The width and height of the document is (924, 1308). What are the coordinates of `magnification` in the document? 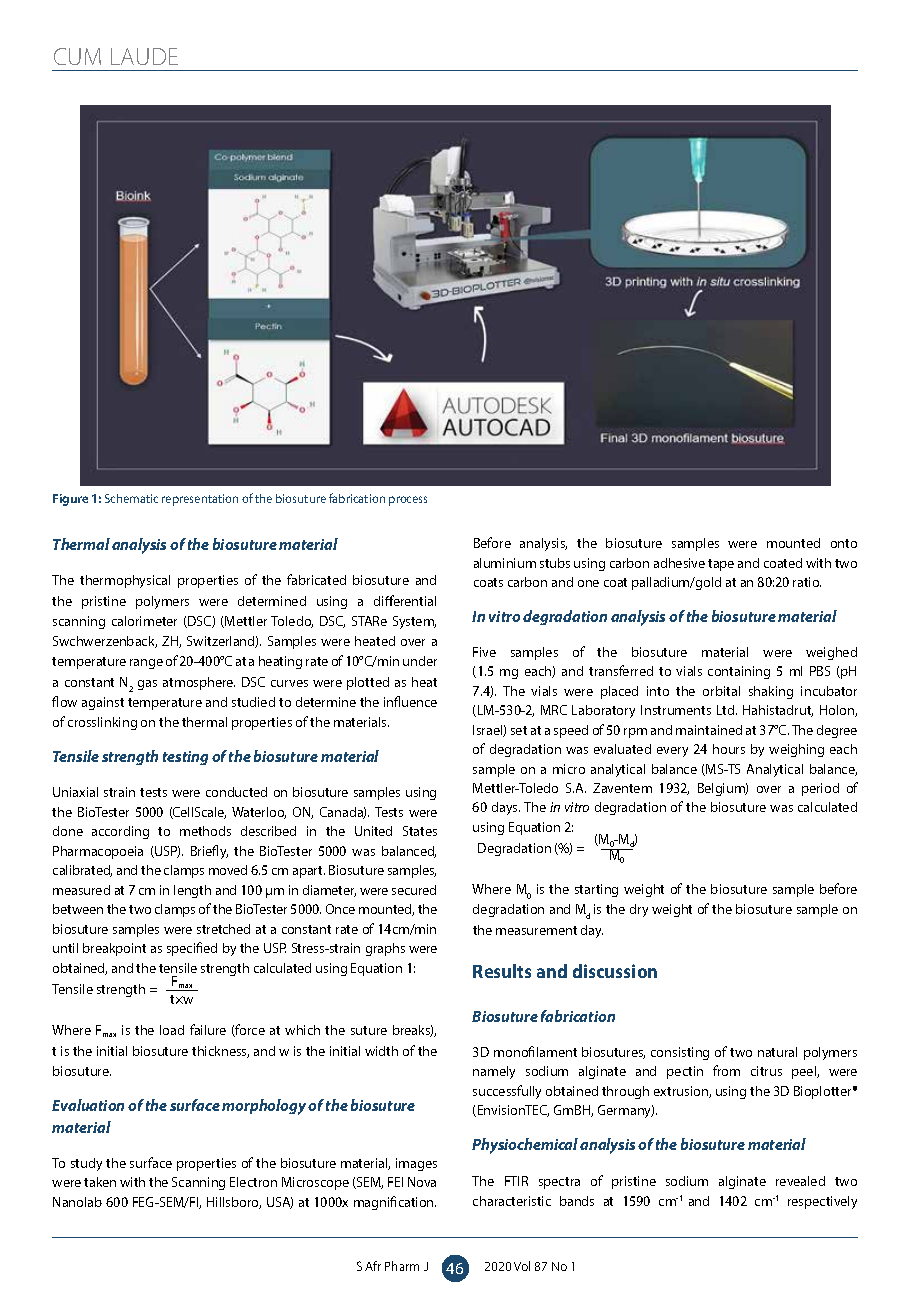 It's located at (395, 1203).
